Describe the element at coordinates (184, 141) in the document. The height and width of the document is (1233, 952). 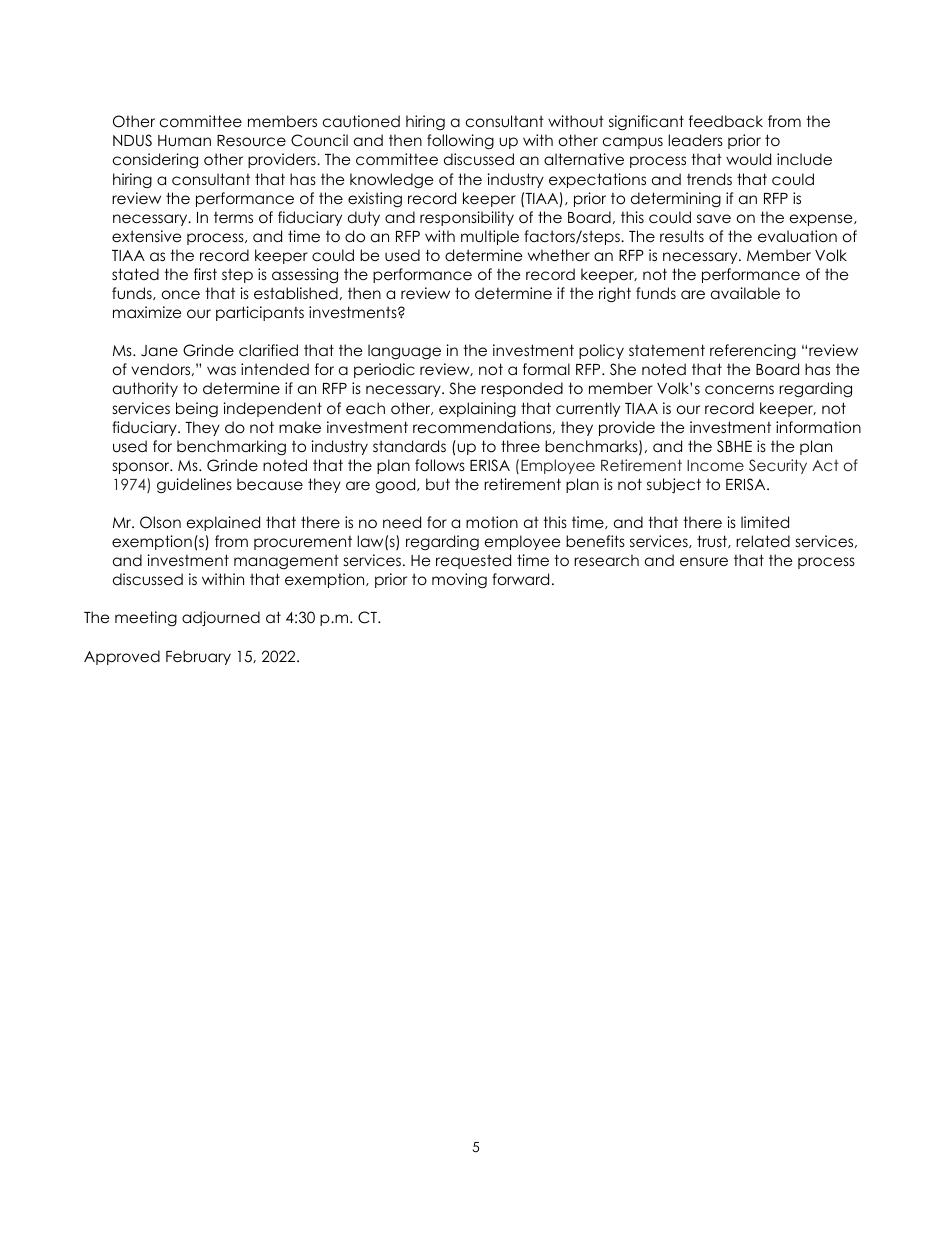
I see `Human` at that location.
